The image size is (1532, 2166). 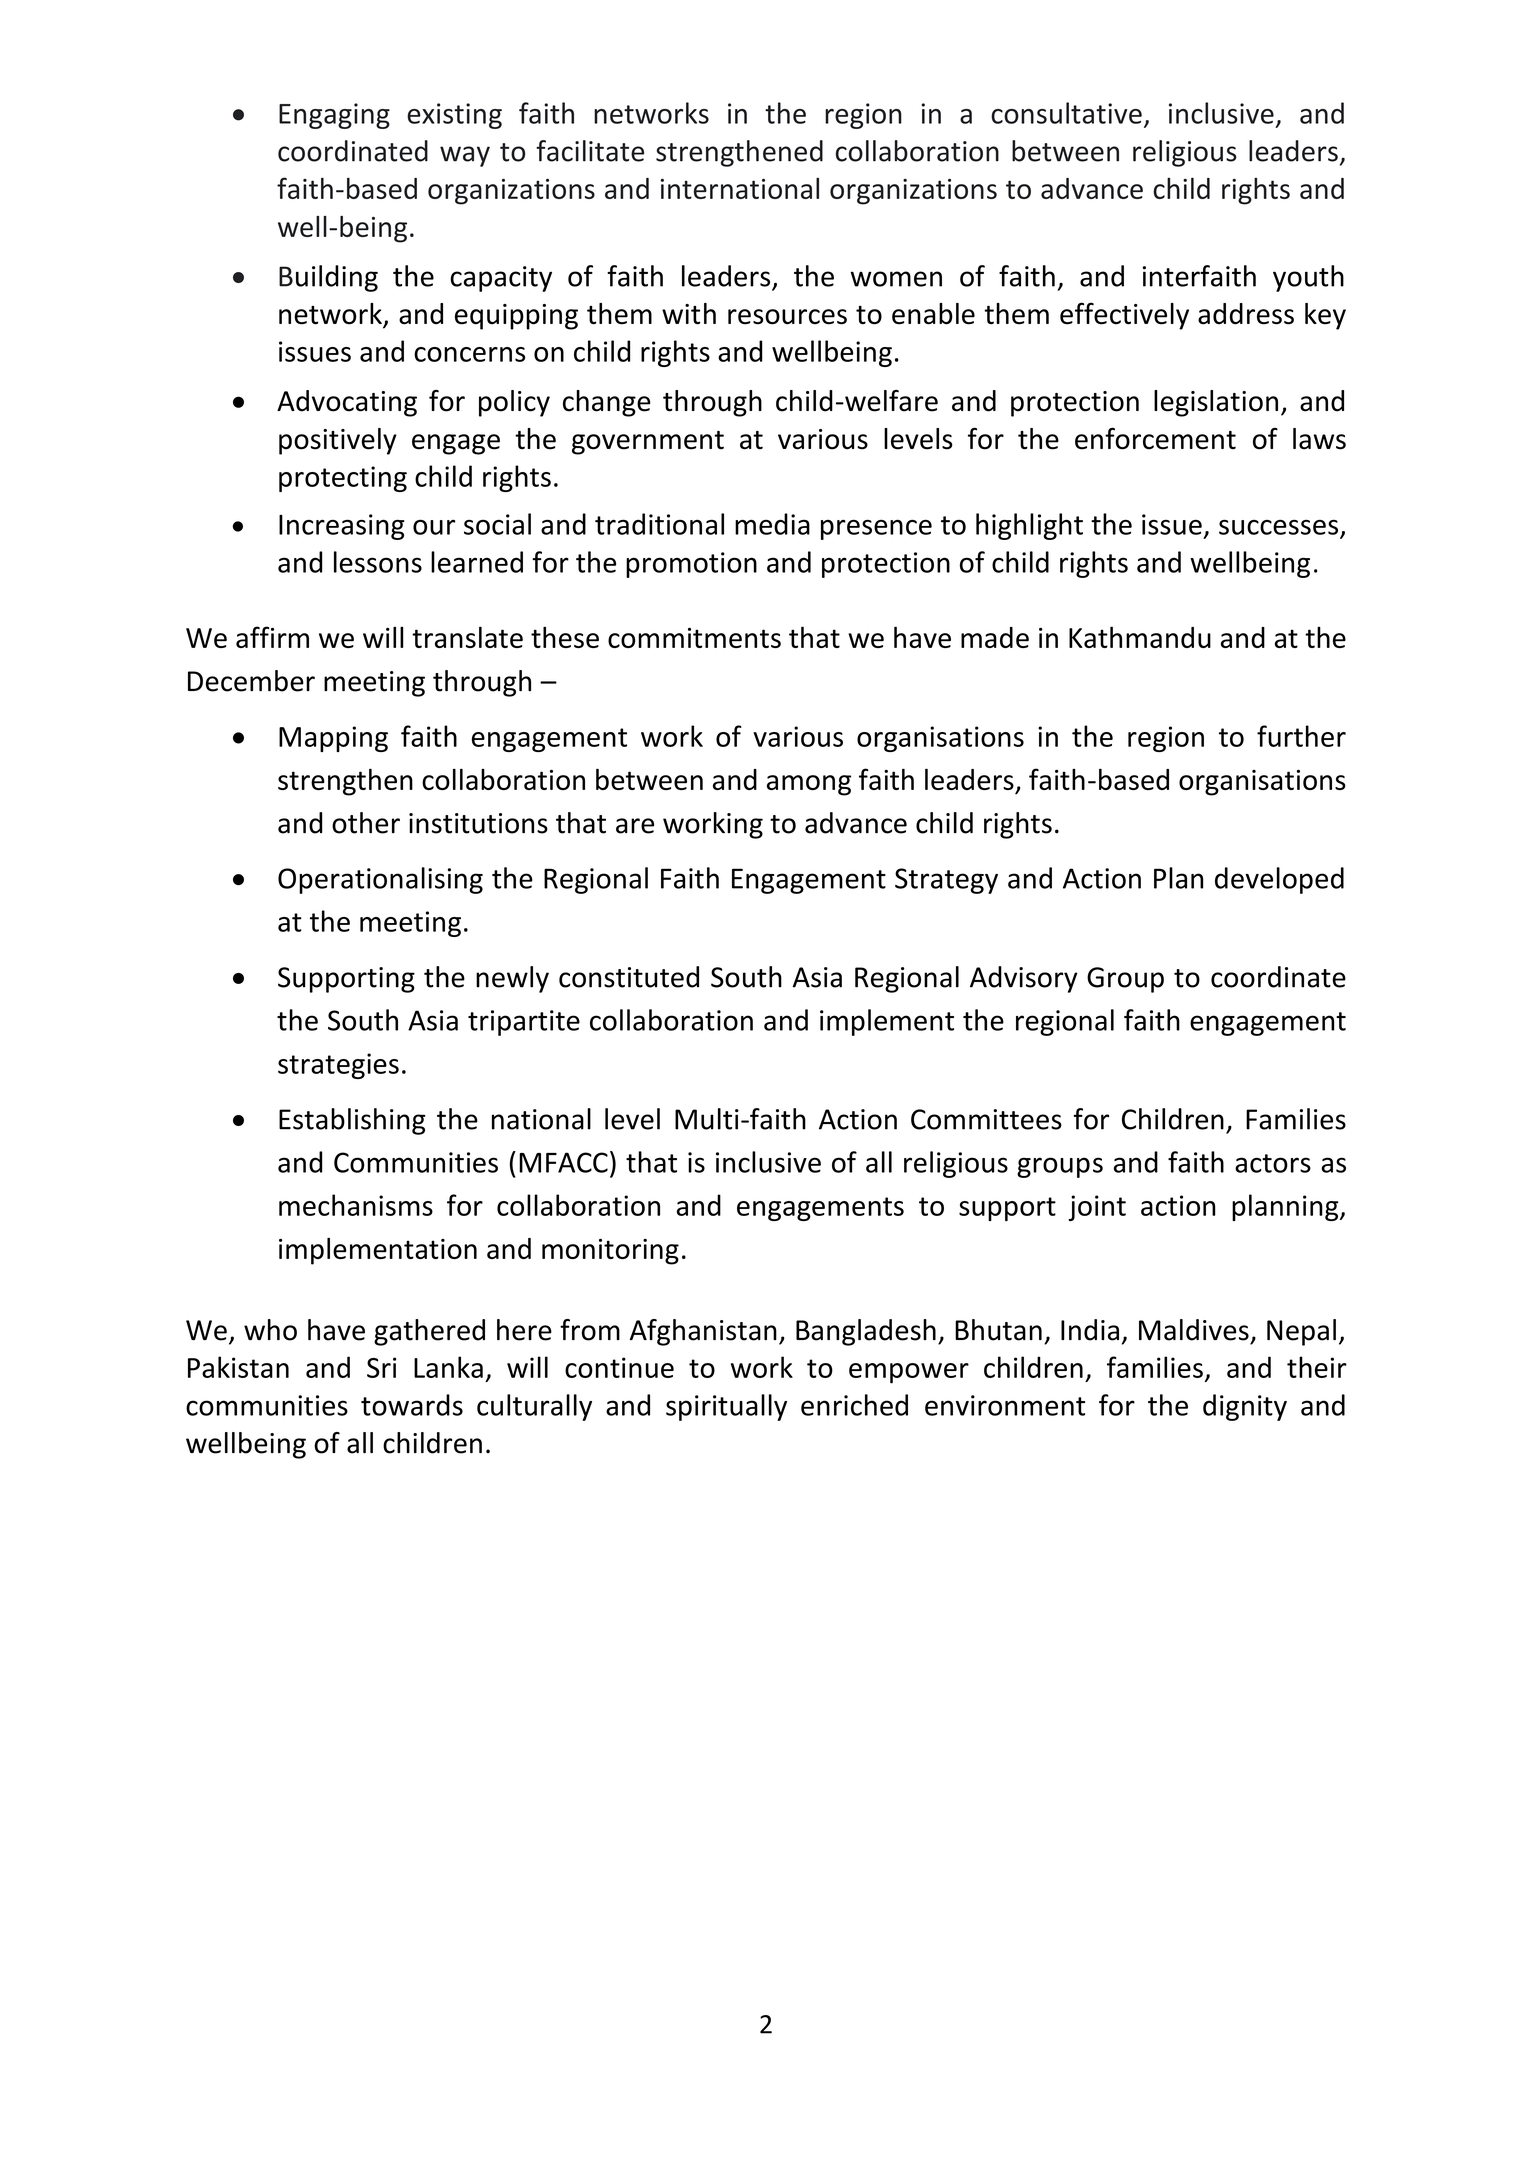 What do you see at coordinates (726, 1407) in the page?
I see `spiritually` at bounding box center [726, 1407].
